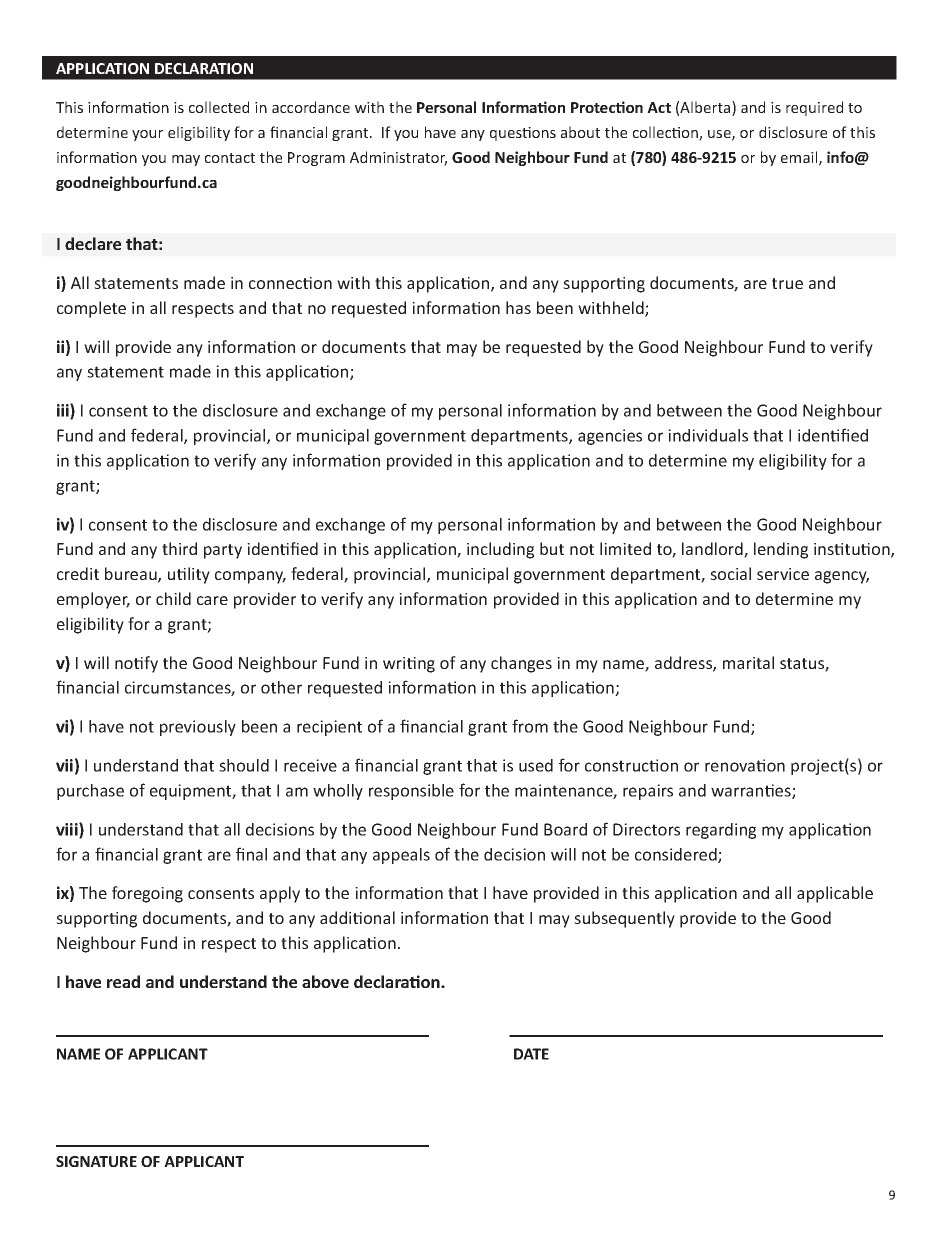 This page has width=952, height=1233. Describe the element at coordinates (521, 664) in the page. I see `changes` at that location.
